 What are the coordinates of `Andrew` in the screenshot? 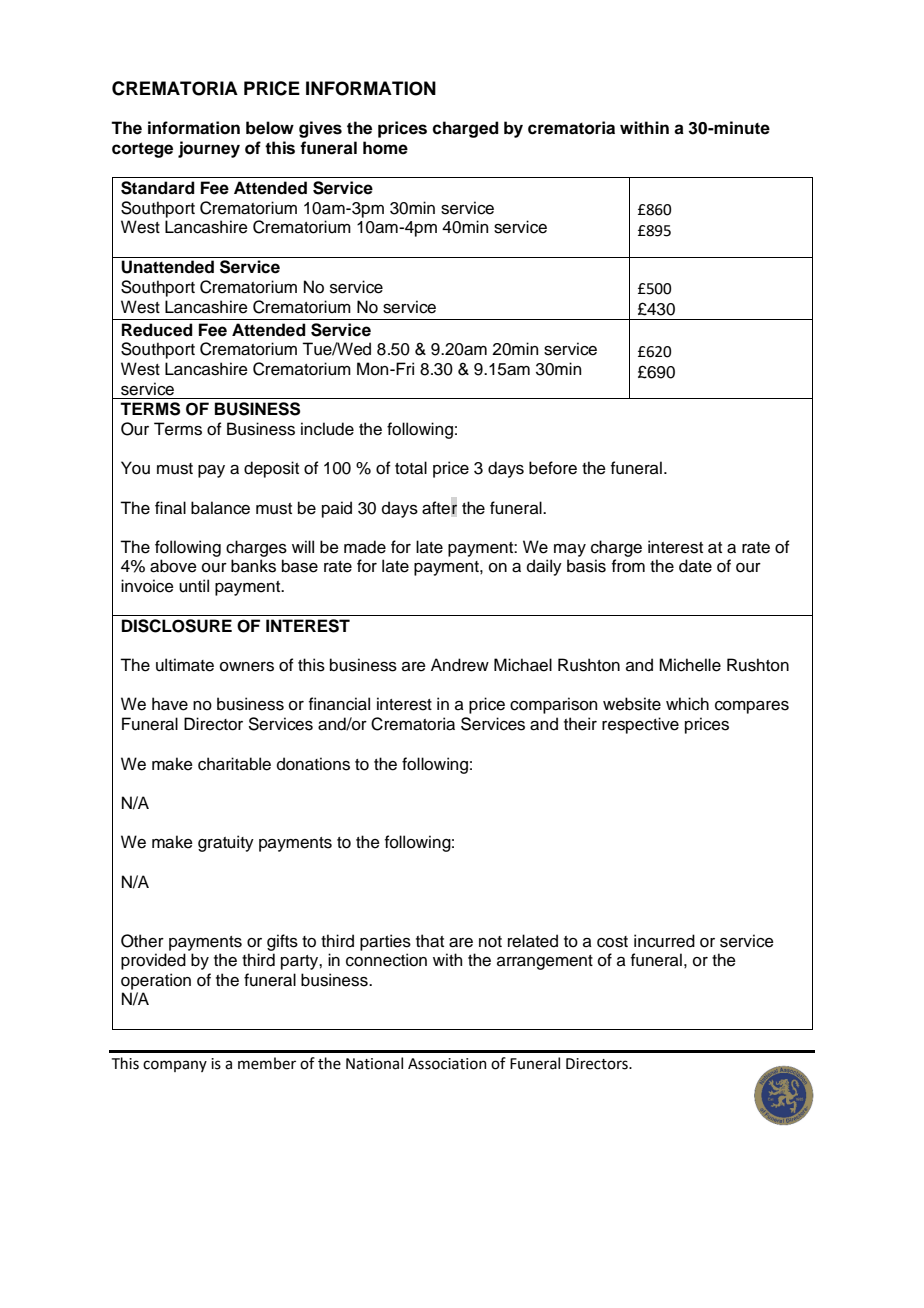 It's located at (460, 665).
